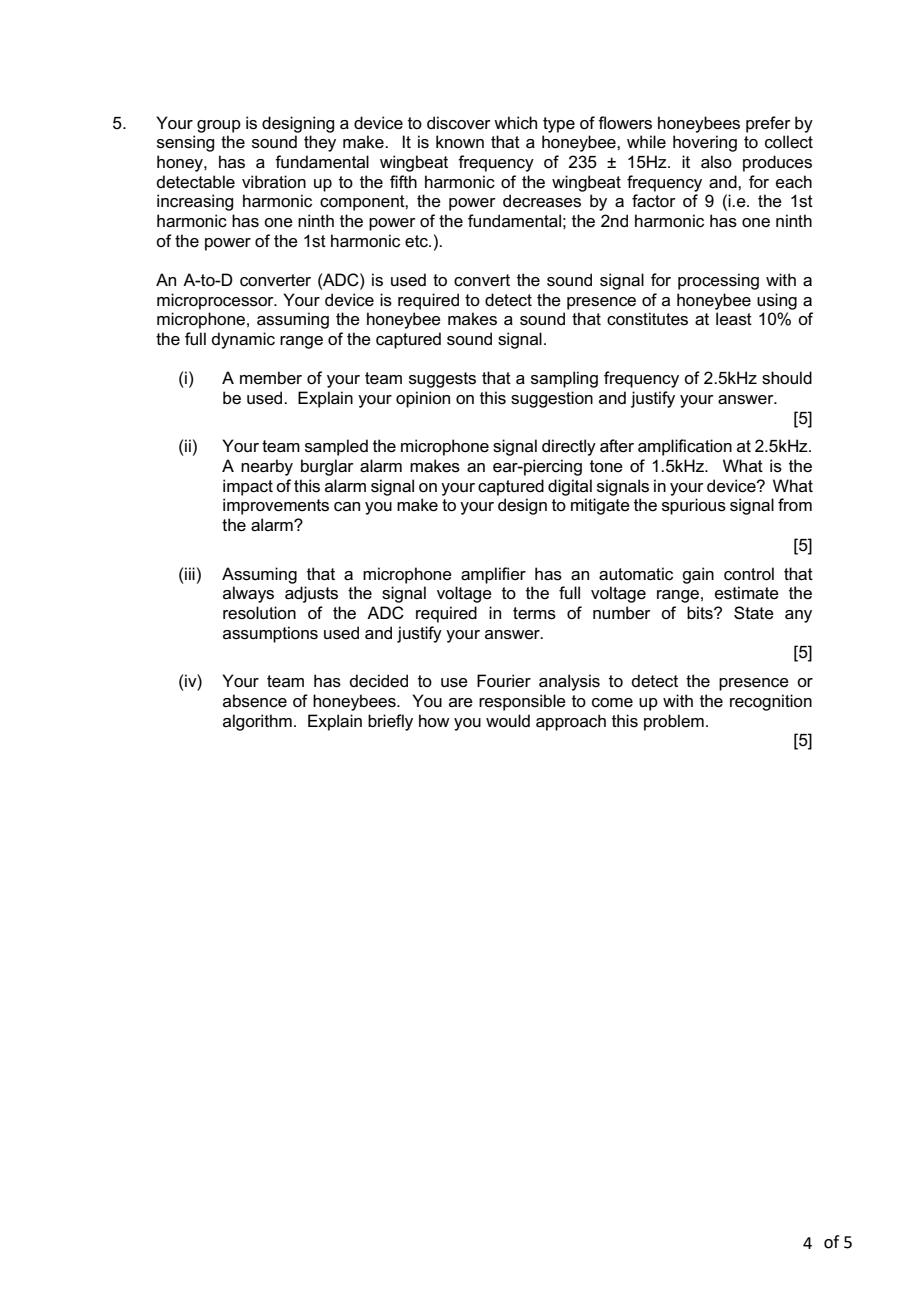 This document has height=1308, width=924. What do you see at coordinates (552, 399) in the document?
I see `suggestion` at bounding box center [552, 399].
